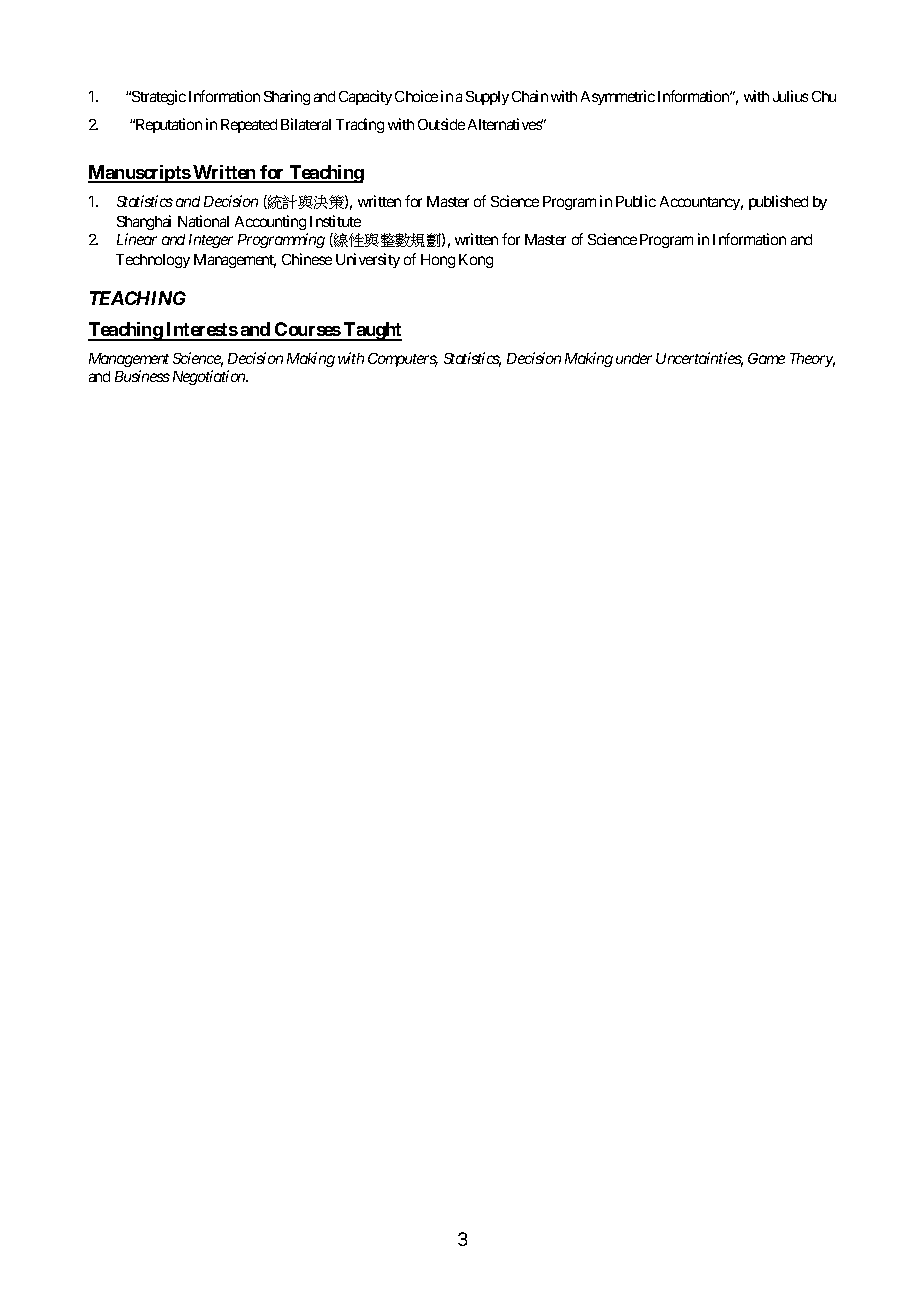  Describe the element at coordinates (403, 360) in the image. I see `Computers` at that location.
